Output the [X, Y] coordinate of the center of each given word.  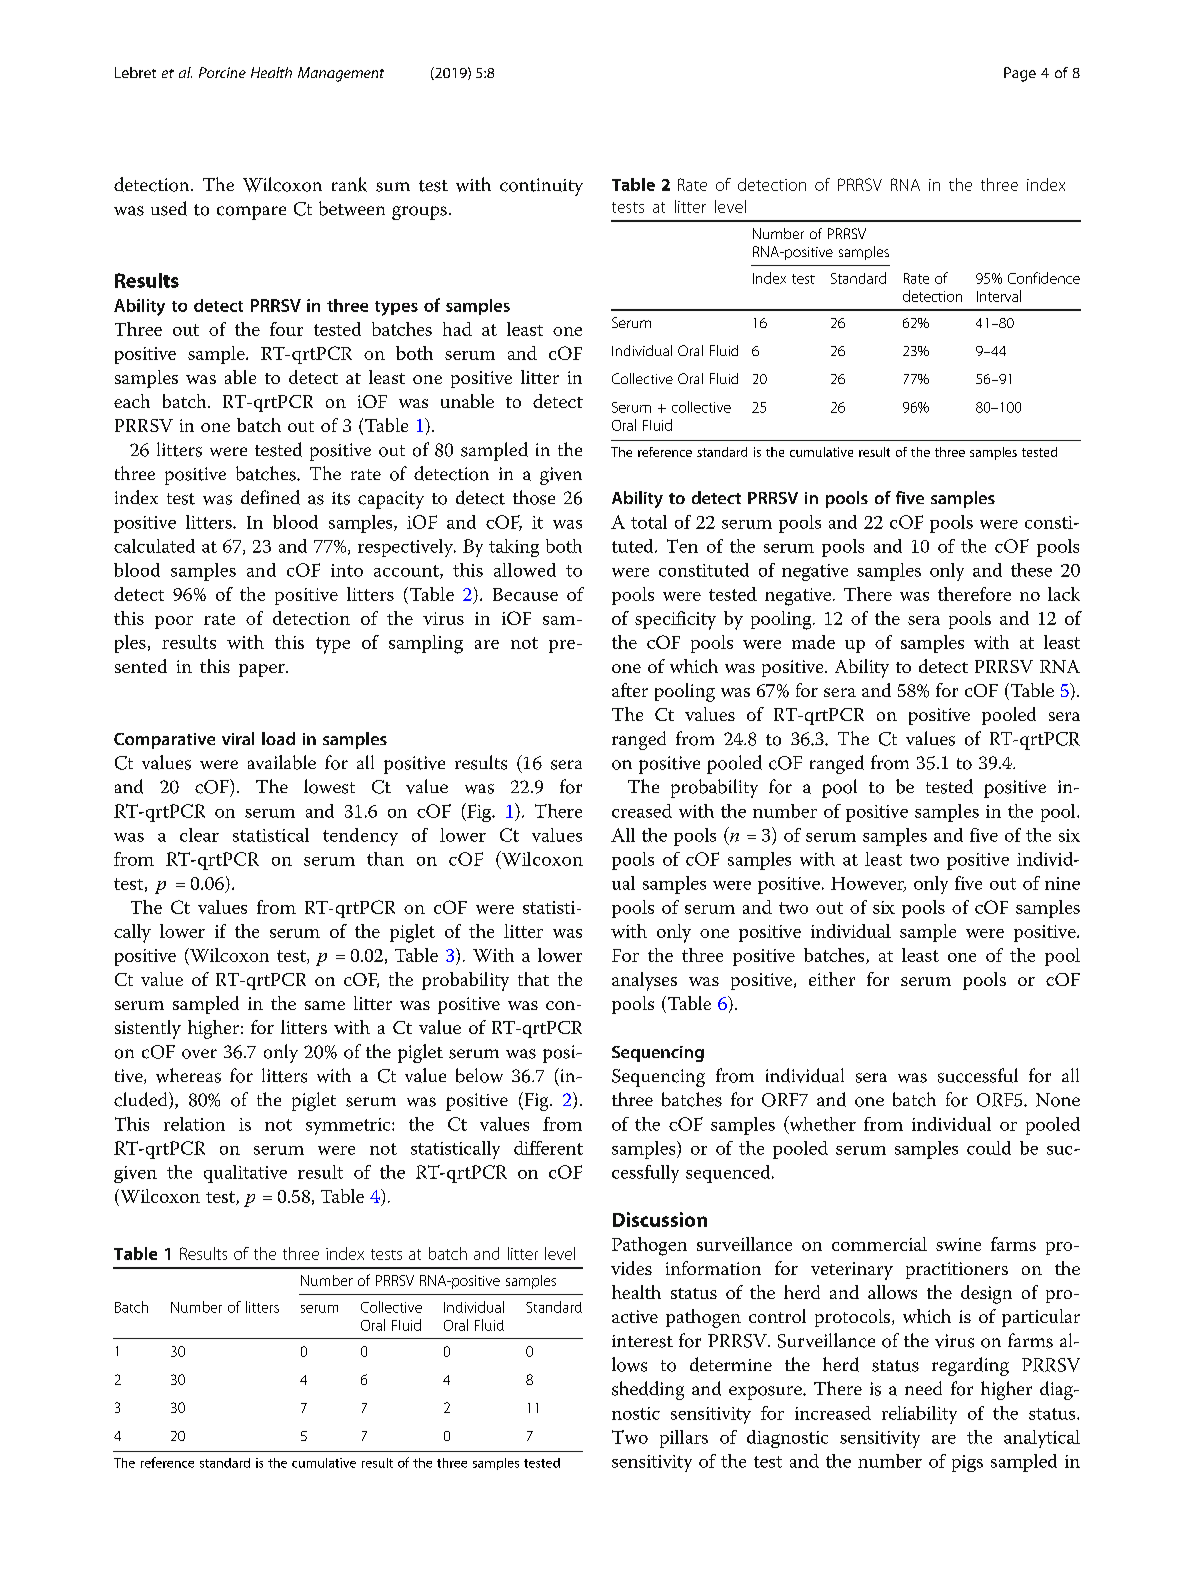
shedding [648, 1390]
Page [1020, 74]
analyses [644, 981]
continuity [541, 187]
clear [199, 835]
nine [1062, 883]
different [548, 1148]
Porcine [222, 72]
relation [194, 1124]
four [286, 329]
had [457, 329]
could [989, 1148]
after [630, 690]
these [1031, 570]
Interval [999, 296]
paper [263, 670]
